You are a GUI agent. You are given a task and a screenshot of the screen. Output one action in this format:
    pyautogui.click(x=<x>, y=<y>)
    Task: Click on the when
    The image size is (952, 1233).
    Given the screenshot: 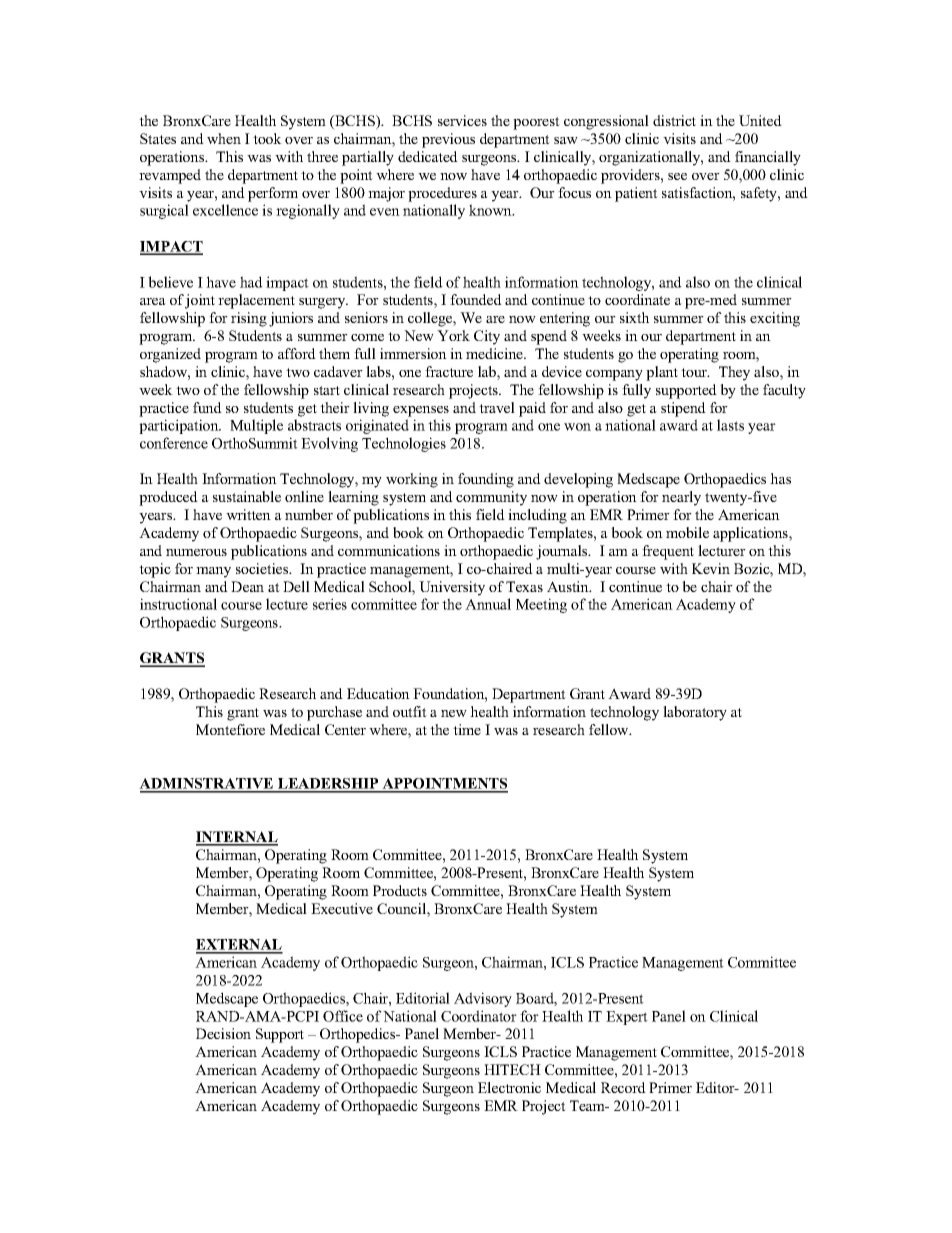 What is the action you would take?
    pyautogui.click(x=224, y=138)
